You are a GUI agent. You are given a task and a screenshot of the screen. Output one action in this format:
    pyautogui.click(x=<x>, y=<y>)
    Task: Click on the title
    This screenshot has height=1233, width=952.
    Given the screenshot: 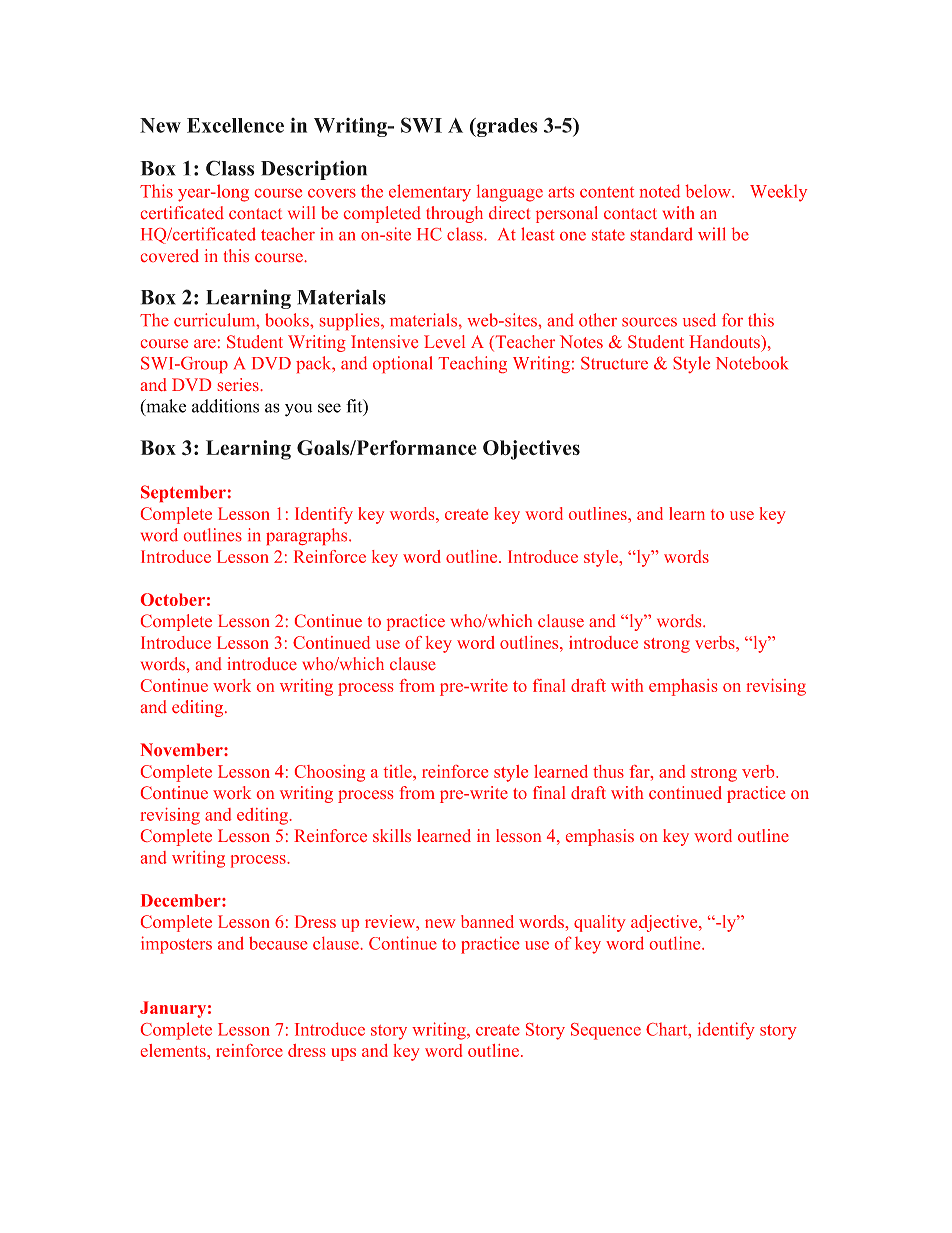 What is the action you would take?
    pyautogui.click(x=398, y=771)
